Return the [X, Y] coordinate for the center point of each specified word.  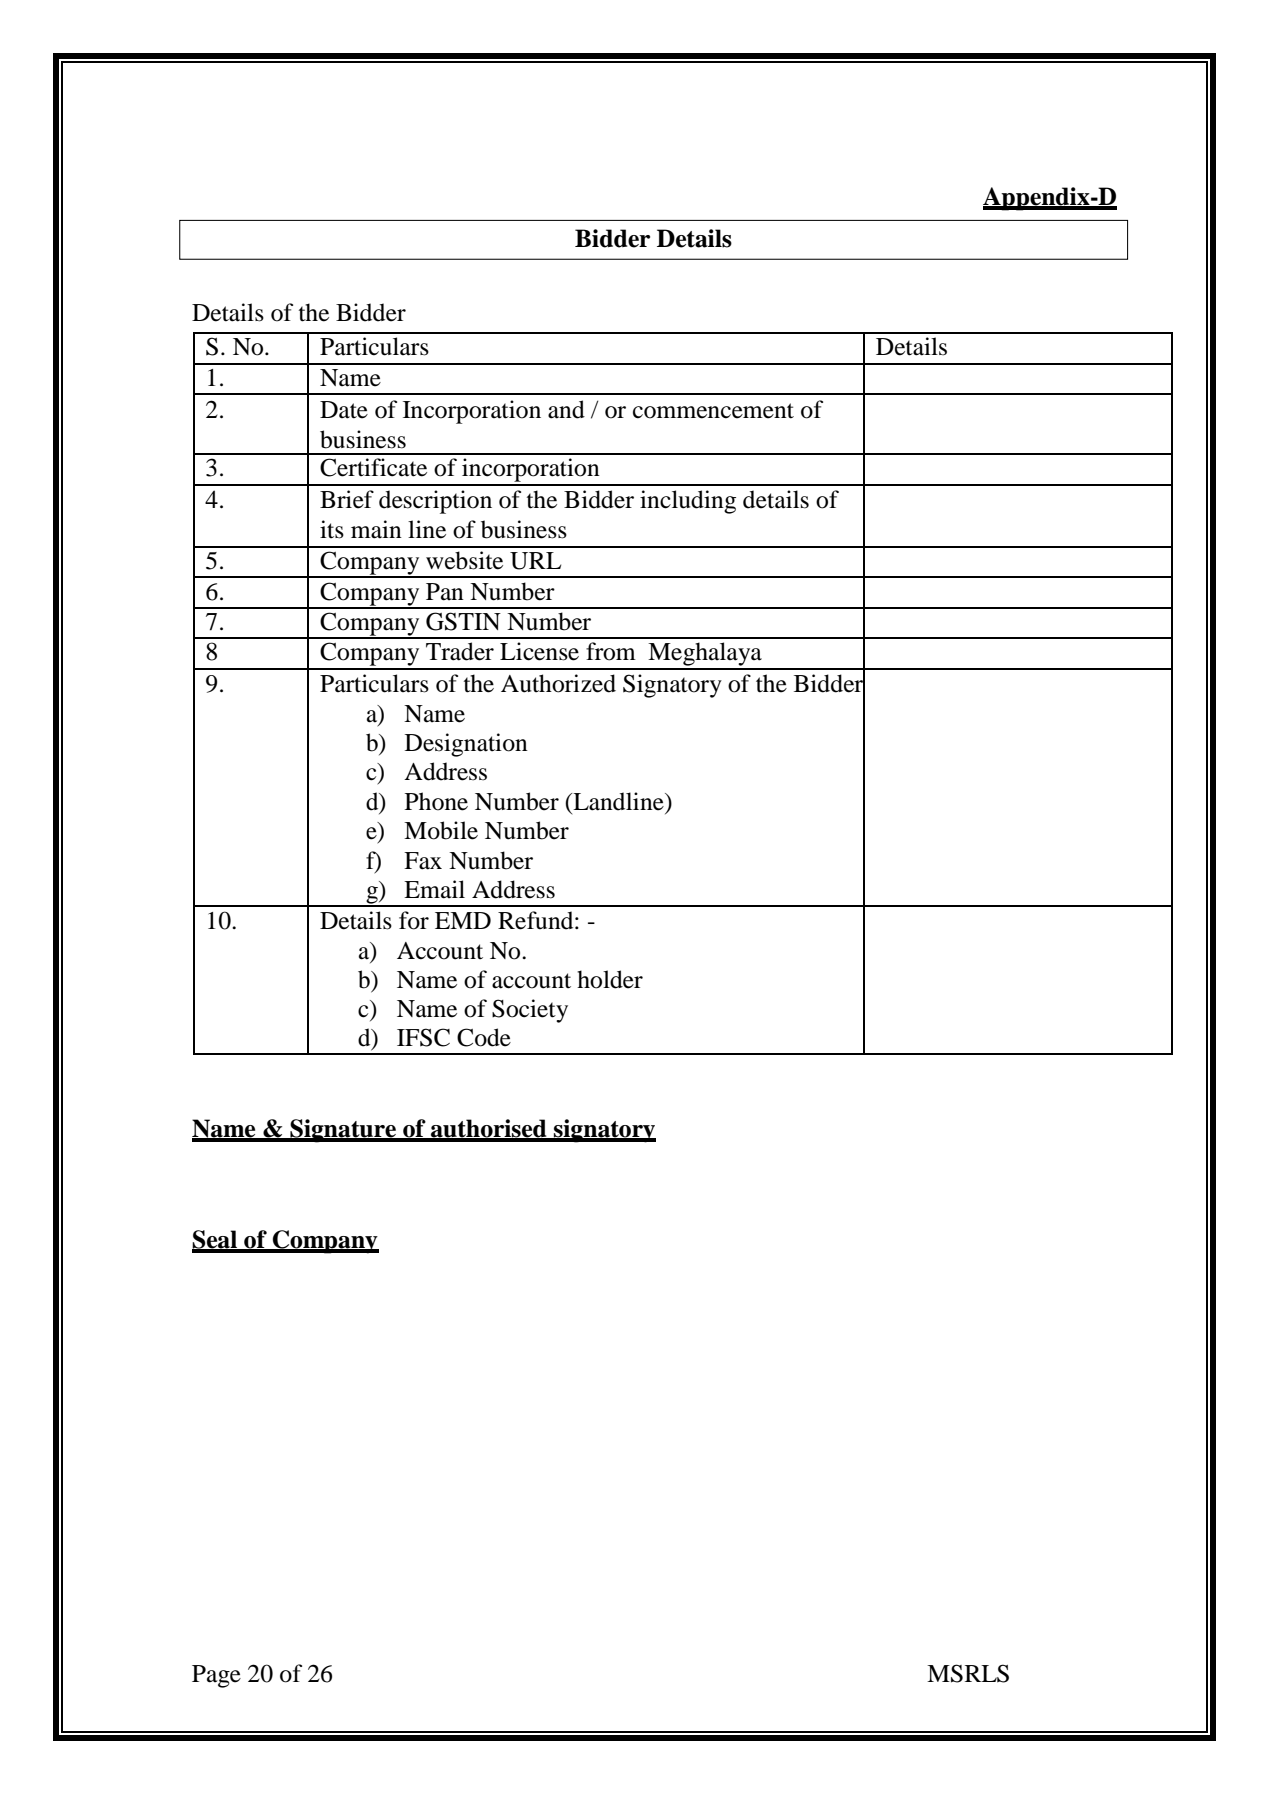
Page [216, 1676]
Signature [343, 1131]
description [435, 502]
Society [530, 1011]
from [611, 651]
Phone [436, 801]
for [414, 920]
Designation [466, 745]
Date [344, 410]
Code [484, 1037]
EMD [463, 920]
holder [610, 979]
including [688, 502]
